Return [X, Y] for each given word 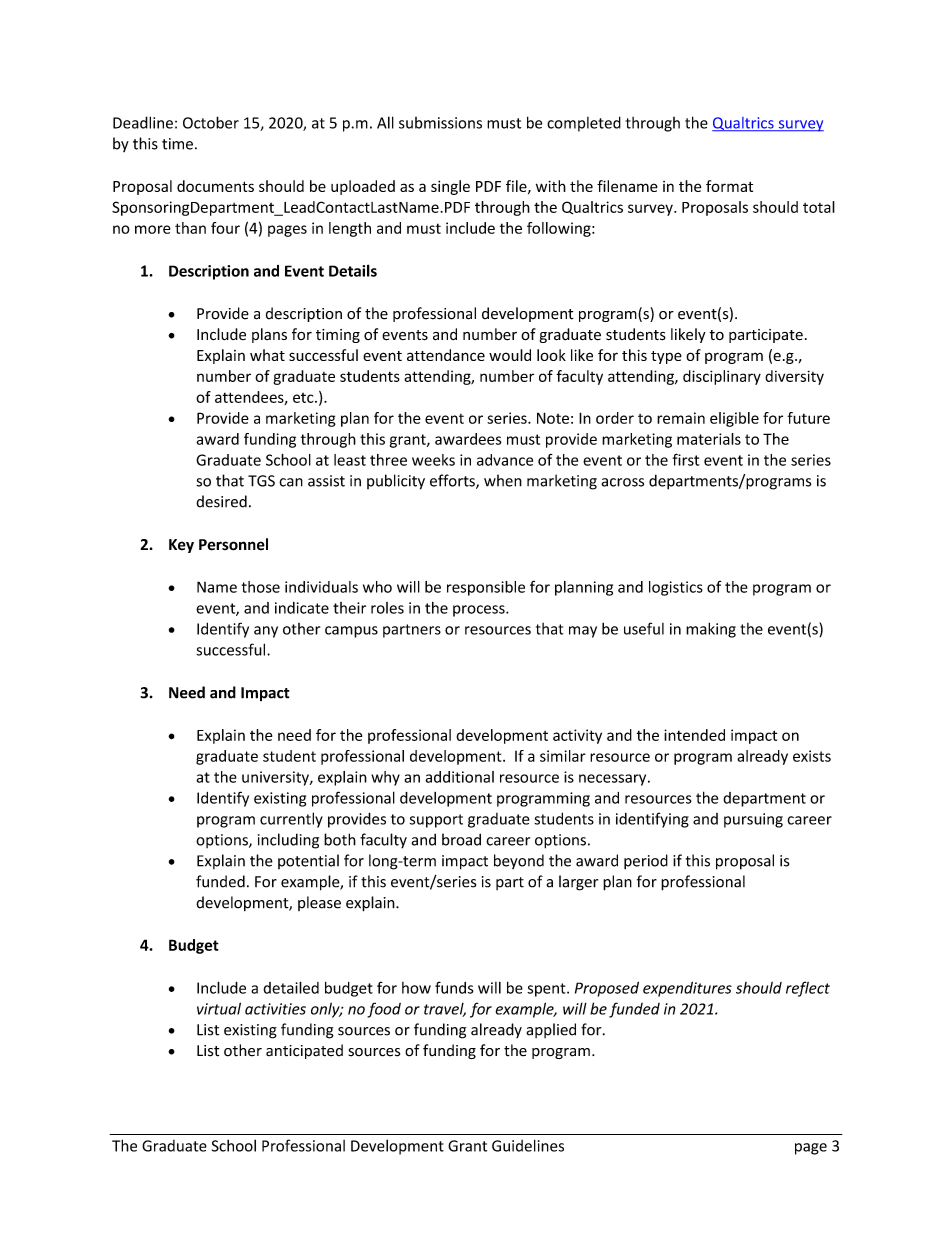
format [729, 186]
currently [291, 820]
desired [221, 501]
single [450, 187]
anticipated [304, 1051]
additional [459, 777]
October [211, 122]
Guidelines [528, 1145]
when [503, 480]
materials [709, 439]
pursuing [753, 820]
